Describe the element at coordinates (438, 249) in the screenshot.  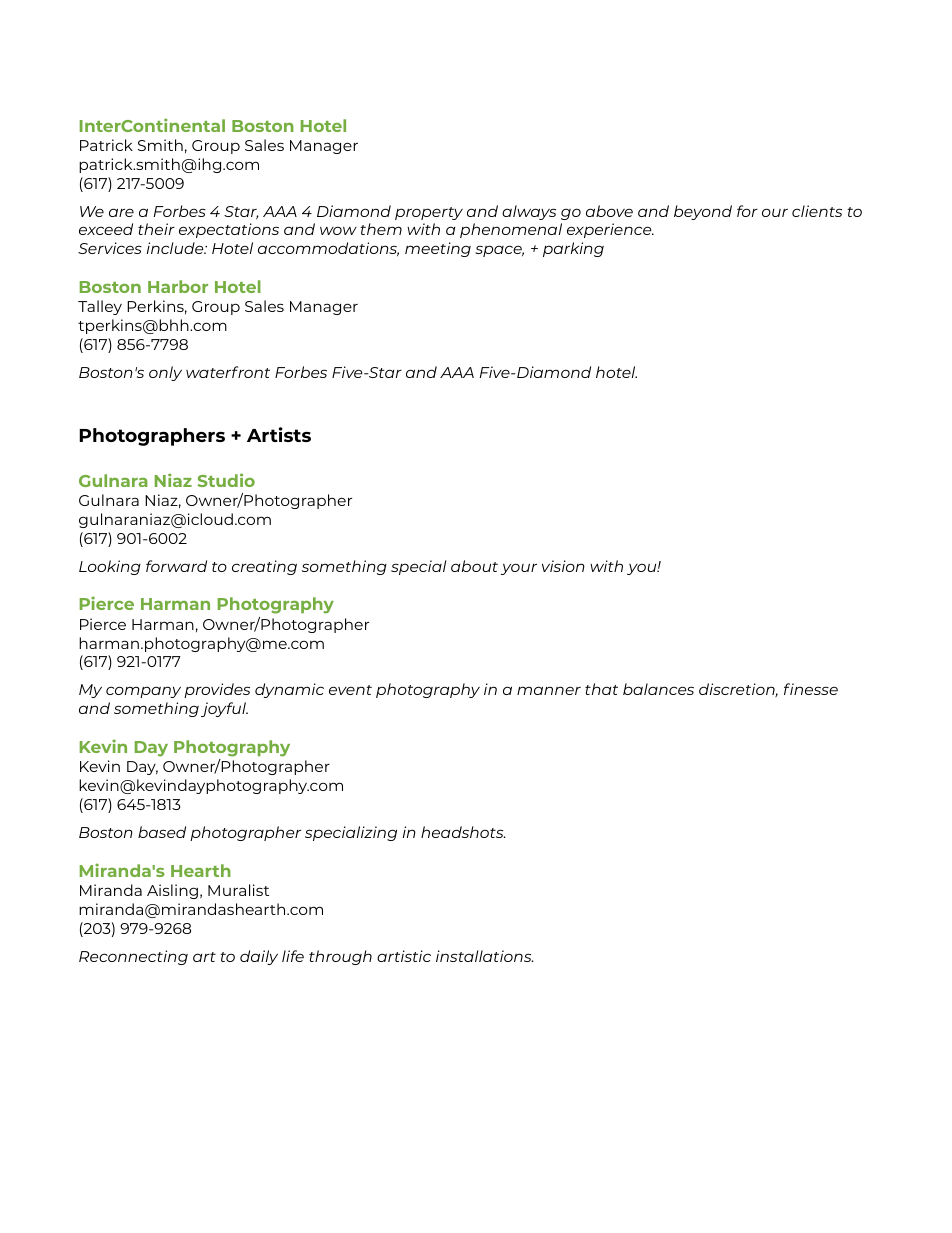
I see `meeting` at that location.
